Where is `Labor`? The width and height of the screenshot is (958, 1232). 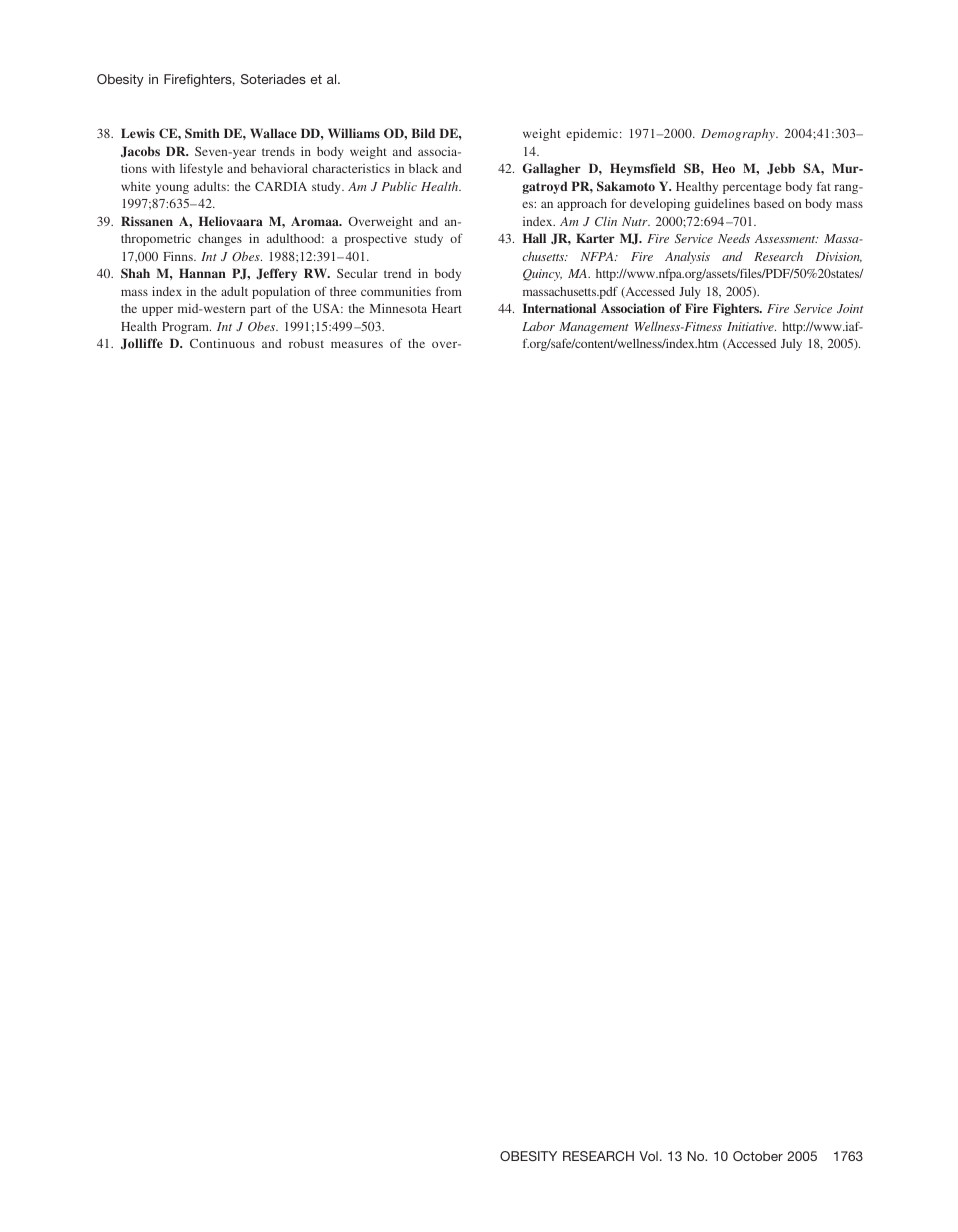
Labor is located at coordinates (538, 326).
